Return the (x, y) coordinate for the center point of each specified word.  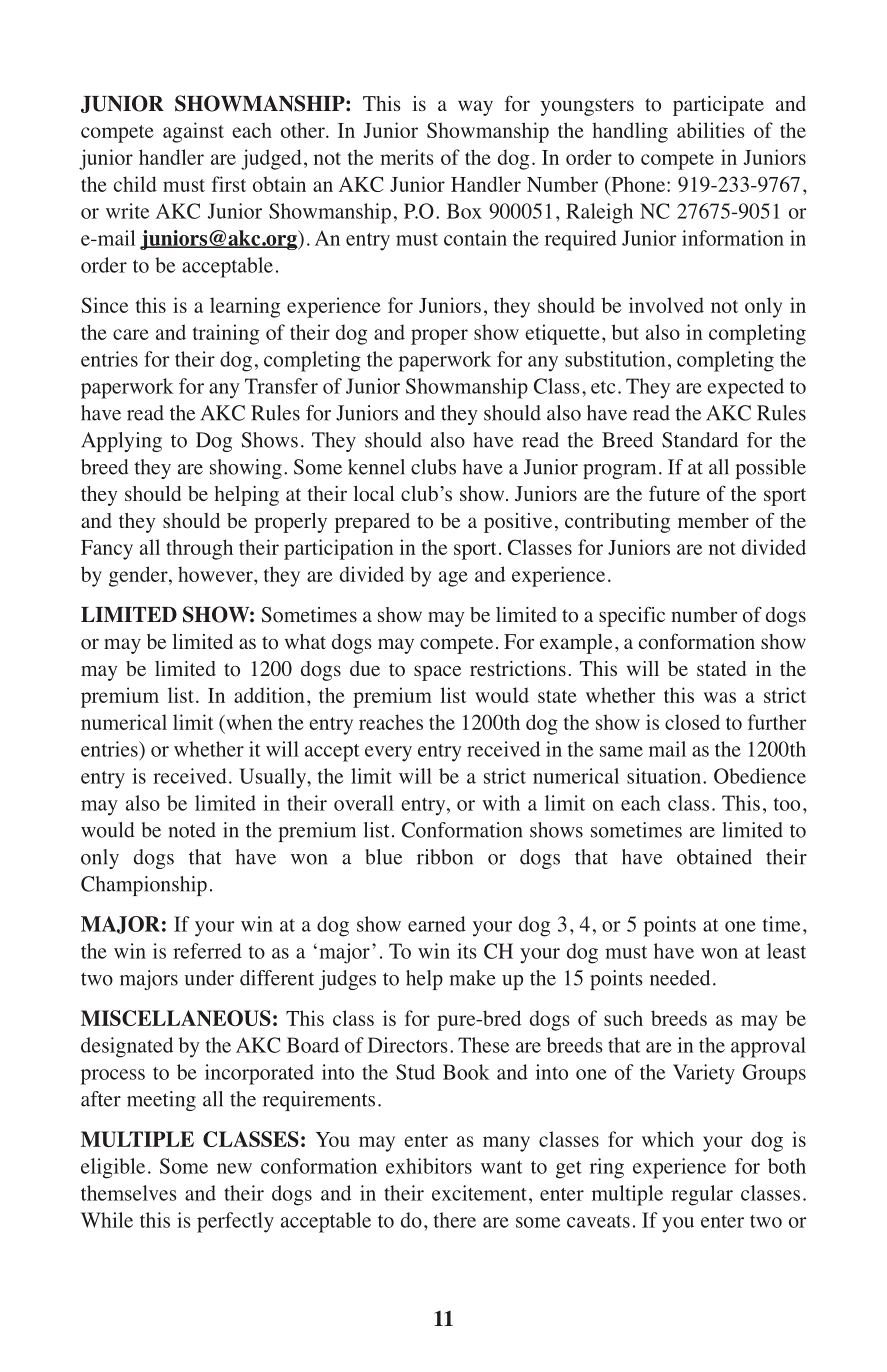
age (453, 579)
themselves (129, 1193)
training (226, 334)
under (209, 978)
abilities (710, 130)
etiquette (562, 334)
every (388, 754)
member (713, 520)
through (199, 549)
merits (406, 157)
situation (664, 776)
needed (680, 978)
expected (745, 388)
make (472, 978)
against (193, 132)
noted (192, 830)
